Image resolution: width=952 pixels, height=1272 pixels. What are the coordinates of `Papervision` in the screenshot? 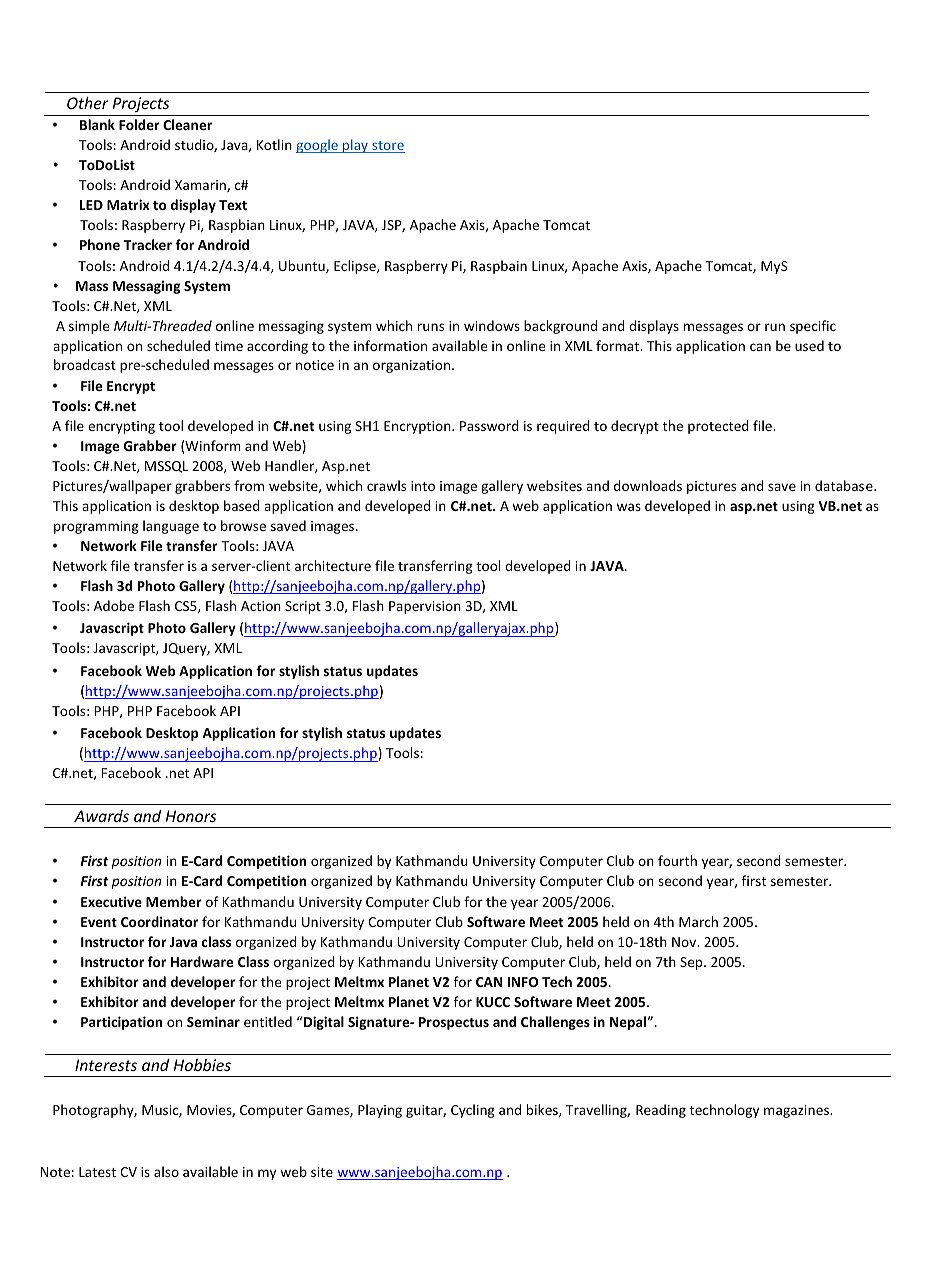 It's located at (425, 607).
